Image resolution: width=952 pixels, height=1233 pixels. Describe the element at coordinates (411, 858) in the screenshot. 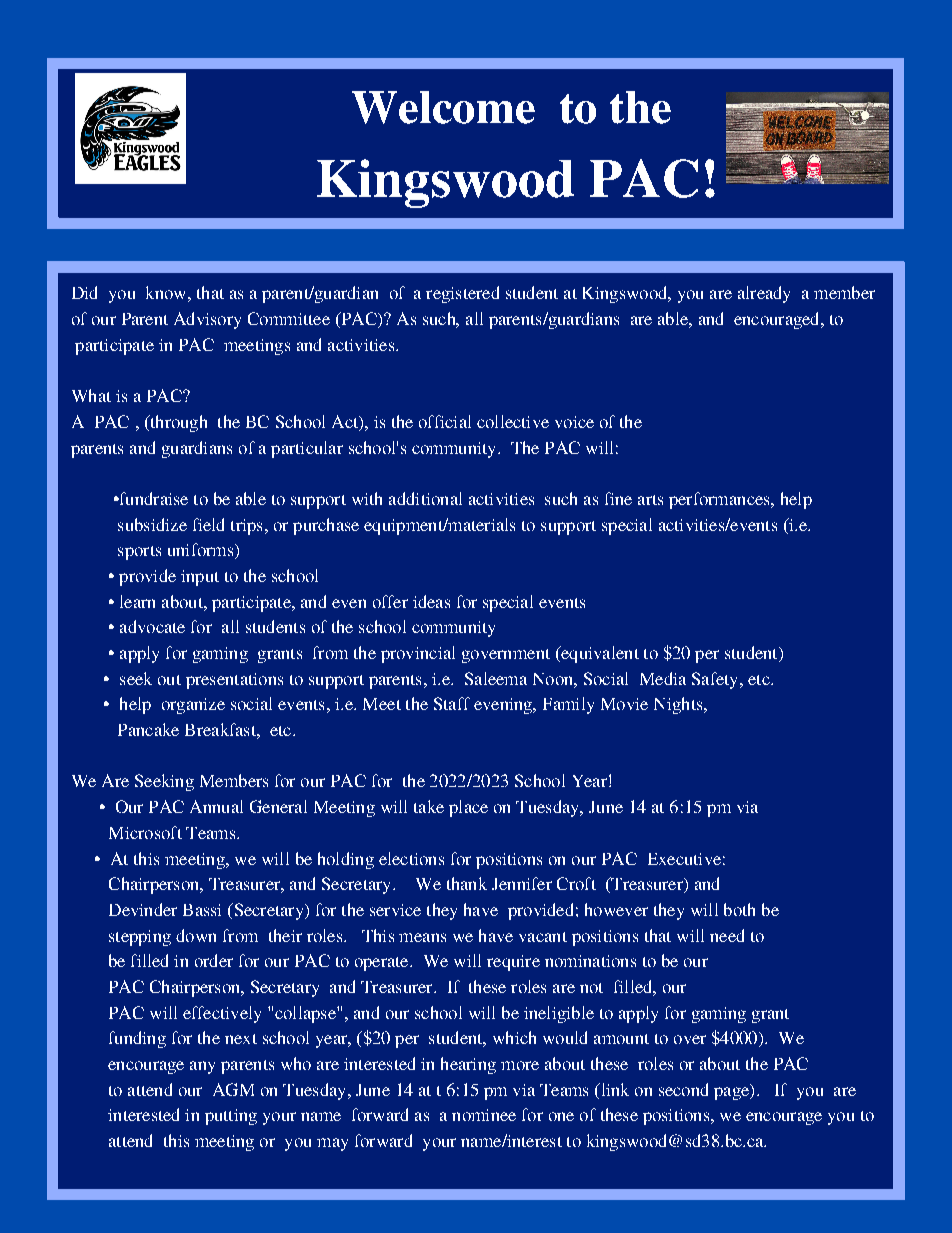

I see `elections` at that location.
